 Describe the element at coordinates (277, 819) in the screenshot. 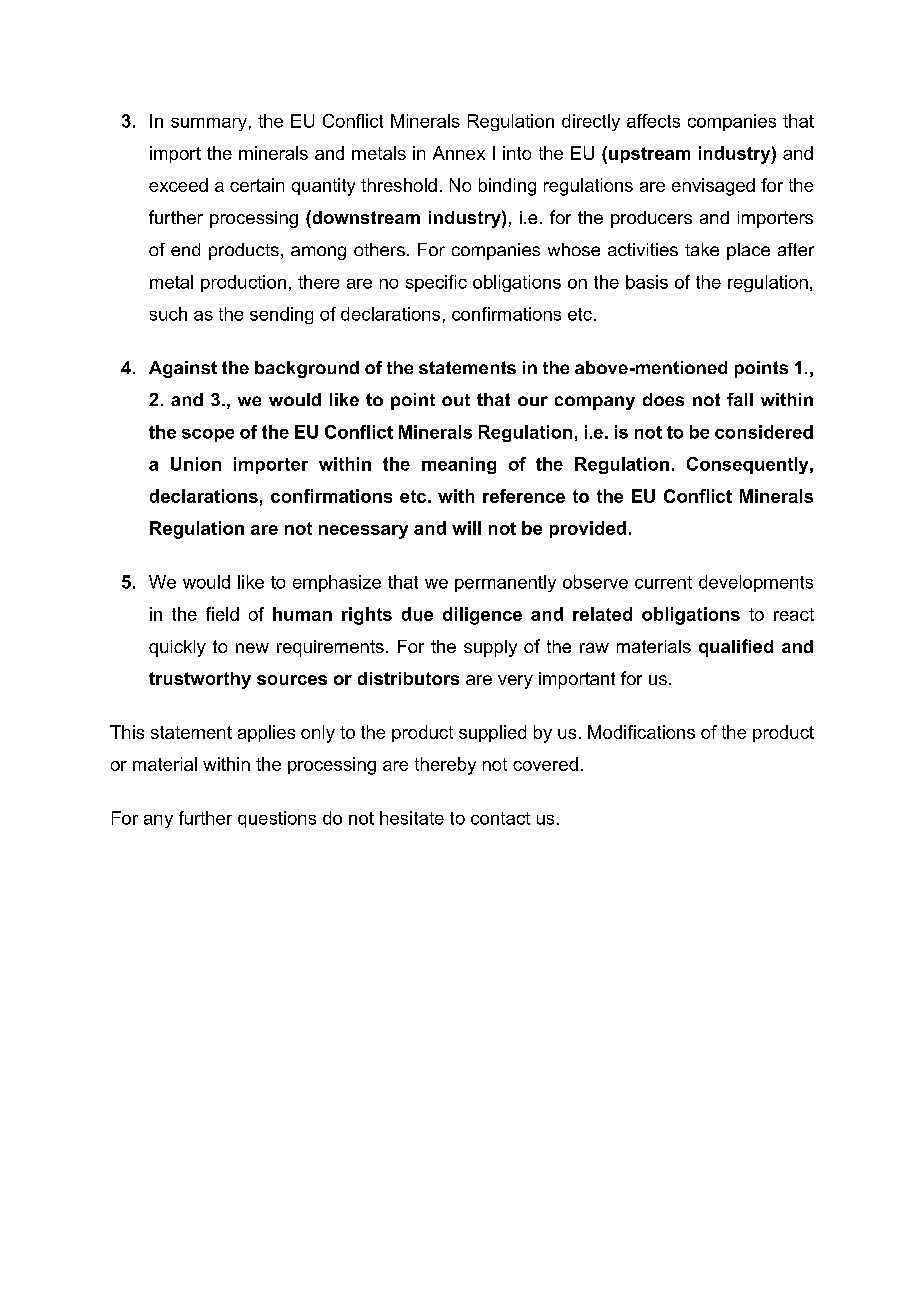

I see `questions` at that location.
